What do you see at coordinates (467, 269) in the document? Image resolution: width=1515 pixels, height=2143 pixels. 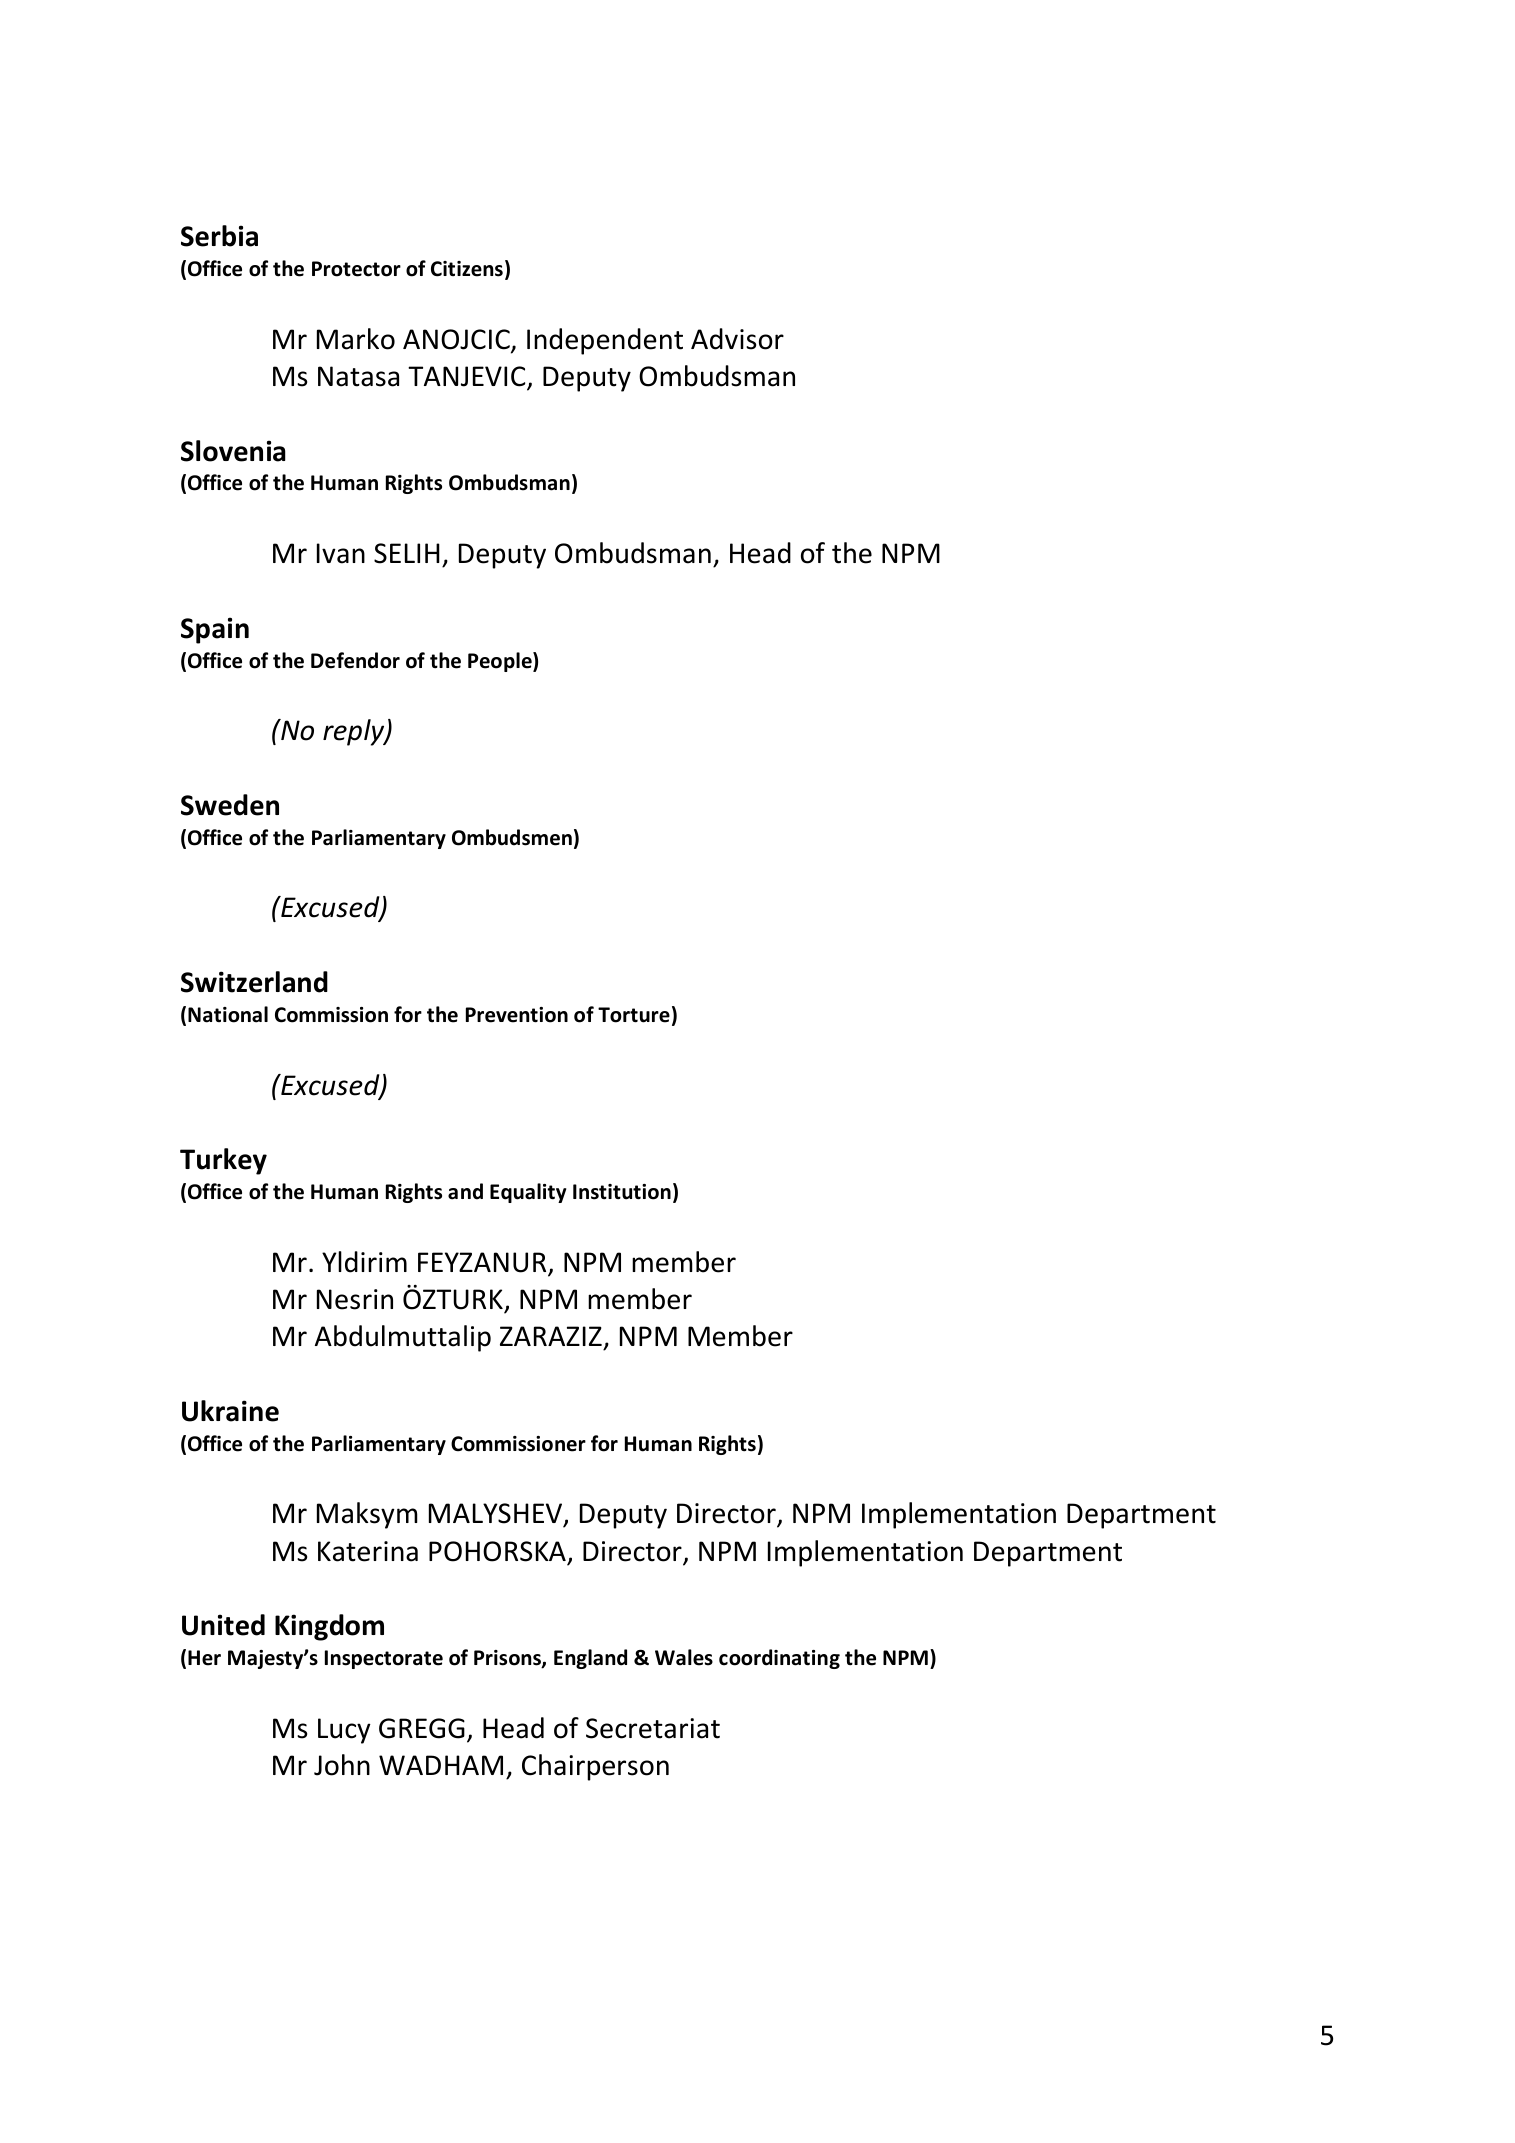 I see `Citizens` at bounding box center [467, 269].
